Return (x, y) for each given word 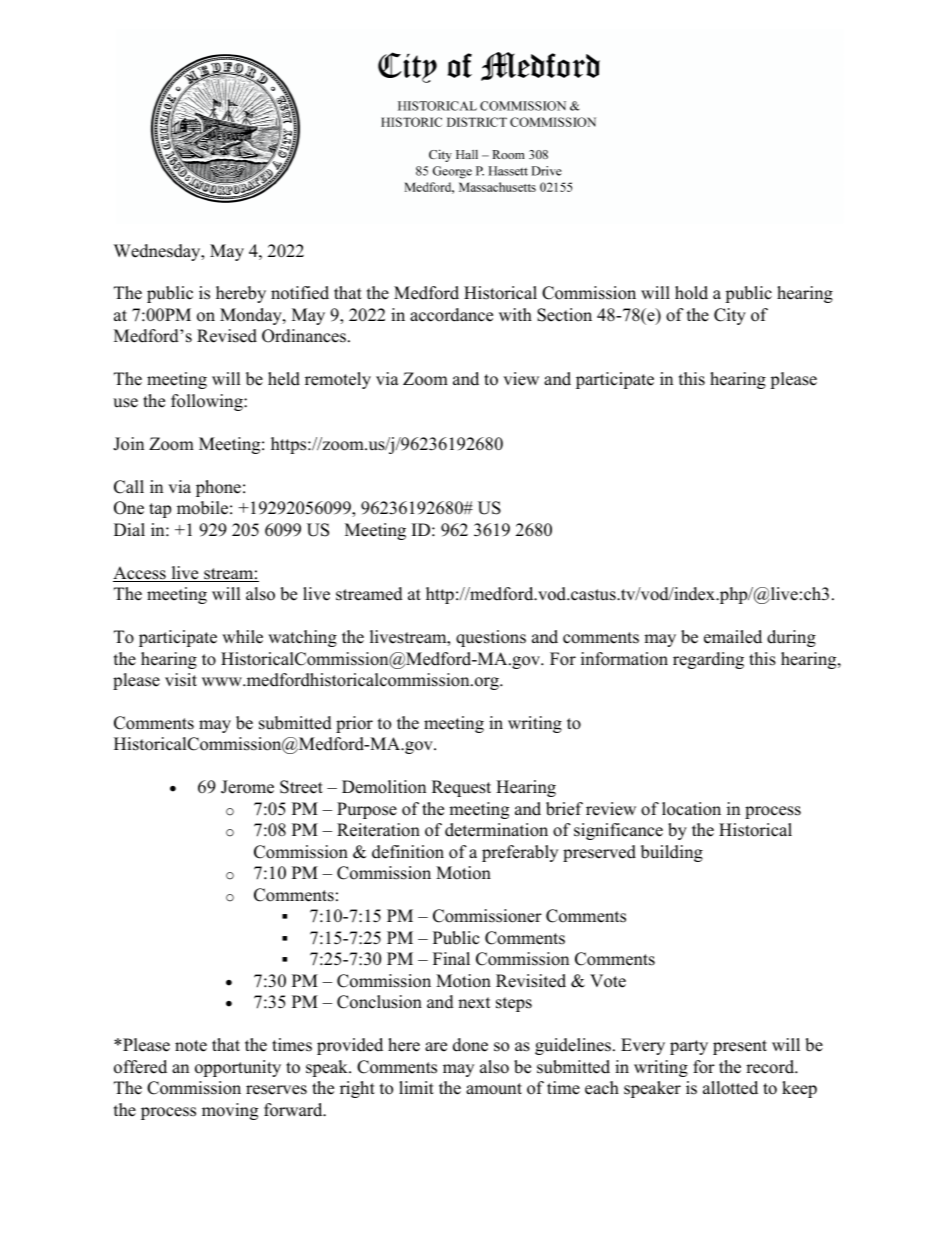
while (242, 637)
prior (354, 724)
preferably (520, 853)
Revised (227, 336)
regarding (708, 660)
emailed (733, 637)
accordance (451, 315)
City (730, 316)
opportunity (238, 1068)
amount (494, 1089)
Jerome (247, 787)
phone (218, 488)
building (672, 853)
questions (491, 638)
